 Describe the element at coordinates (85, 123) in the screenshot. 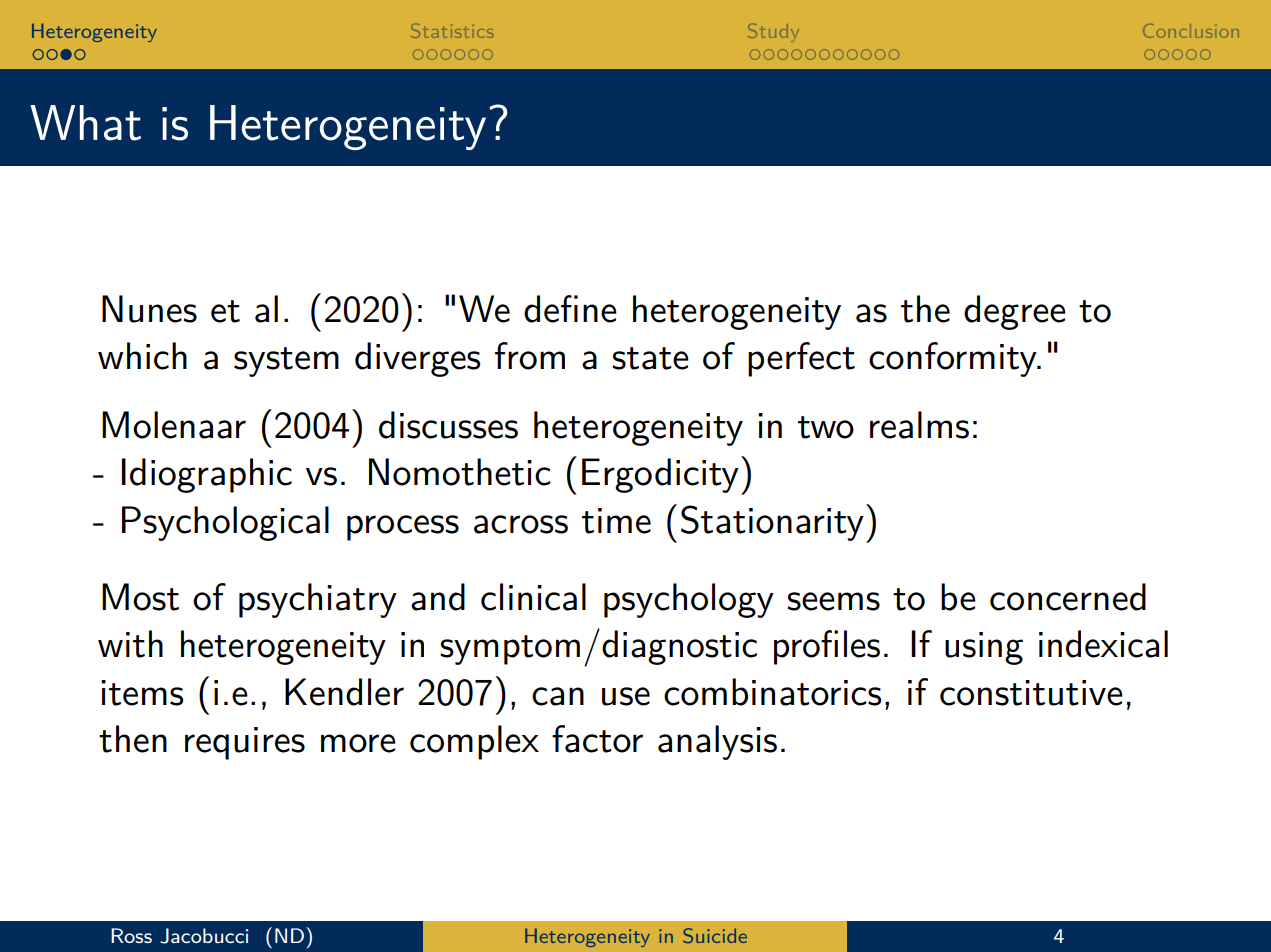

I see `What` at that location.
